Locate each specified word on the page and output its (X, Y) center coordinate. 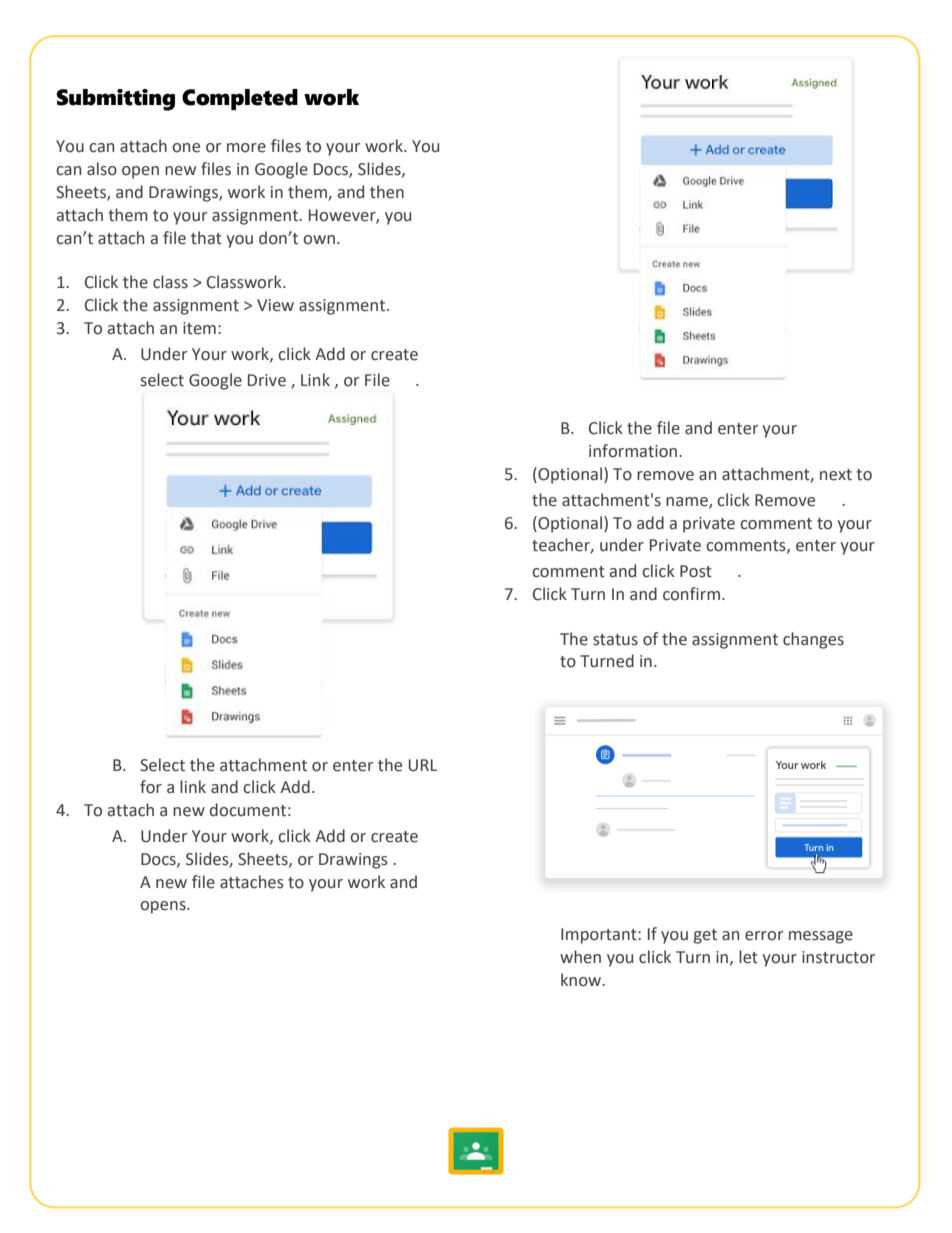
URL (423, 765)
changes (813, 640)
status (615, 640)
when (580, 957)
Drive (267, 380)
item (199, 328)
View (275, 305)
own (319, 240)
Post (696, 571)
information (633, 451)
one (186, 148)
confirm (691, 594)
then (387, 192)
